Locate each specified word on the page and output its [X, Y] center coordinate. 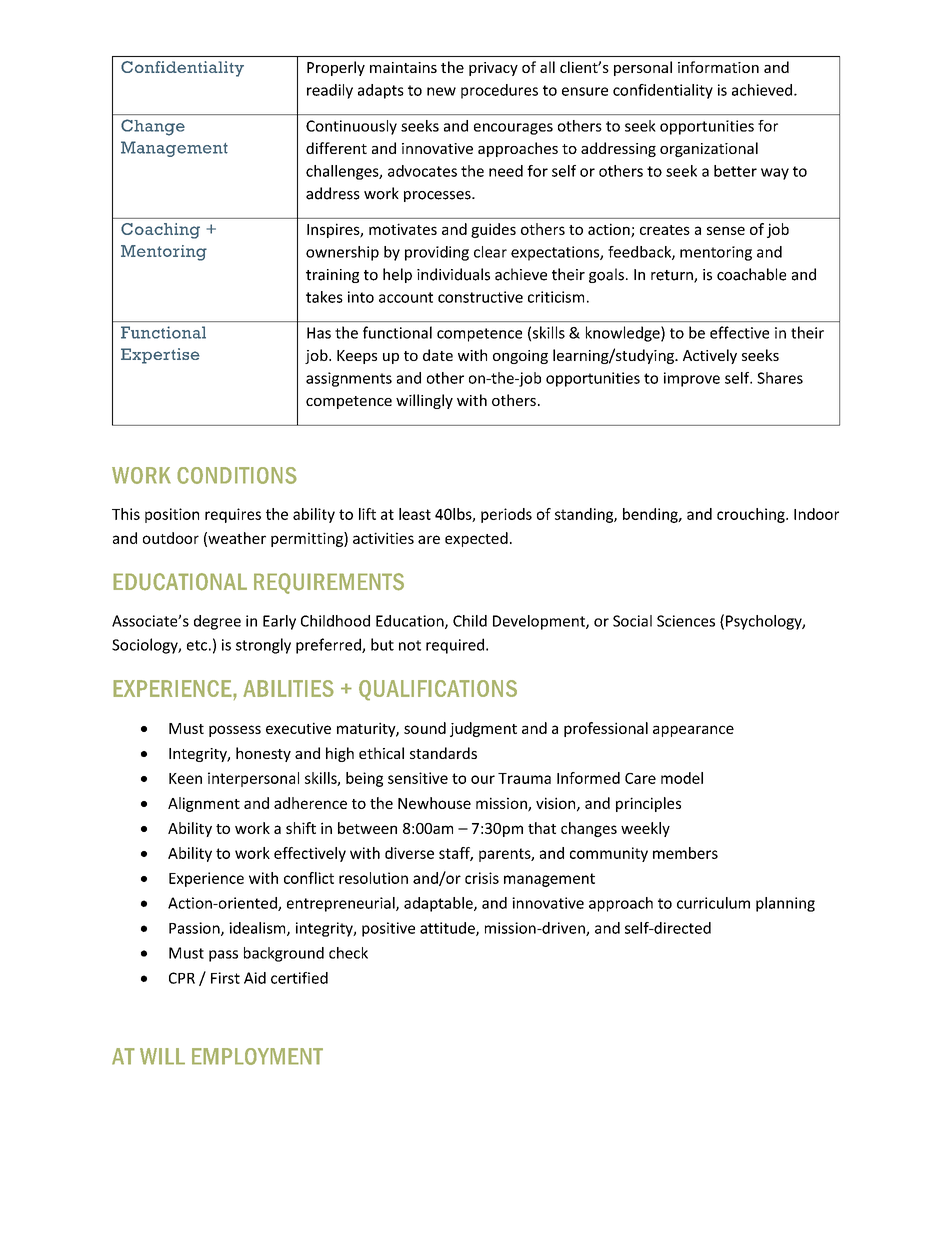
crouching [752, 515]
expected [476, 539]
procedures [499, 91]
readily [330, 91]
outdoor [171, 538]
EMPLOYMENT [257, 1056]
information [718, 67]
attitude [448, 929]
